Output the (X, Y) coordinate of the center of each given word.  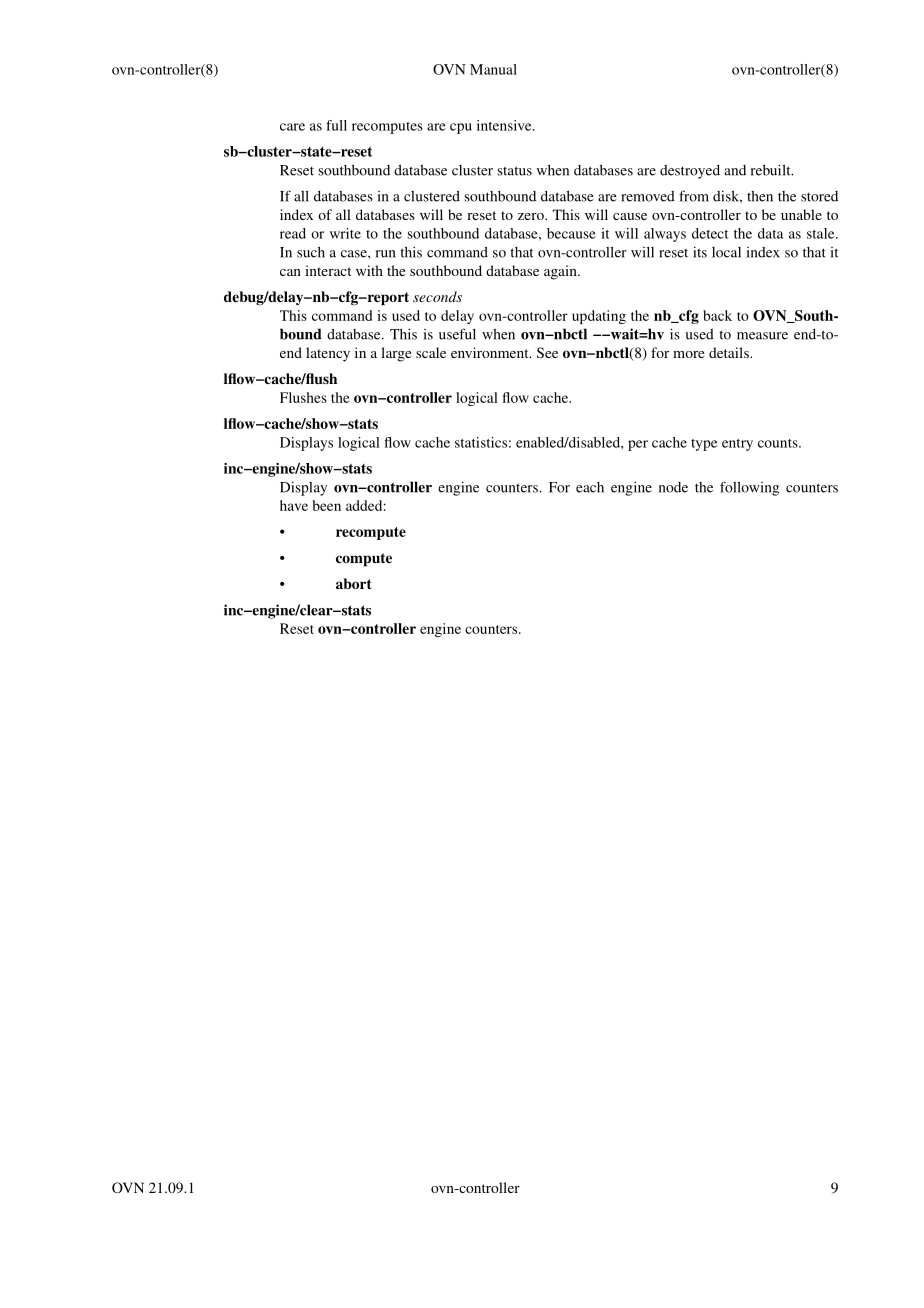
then (760, 196)
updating (599, 317)
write (345, 233)
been (327, 505)
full (336, 125)
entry (737, 445)
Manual (493, 69)
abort (354, 583)
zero (532, 216)
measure (762, 336)
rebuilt (772, 170)
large (396, 354)
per (638, 445)
